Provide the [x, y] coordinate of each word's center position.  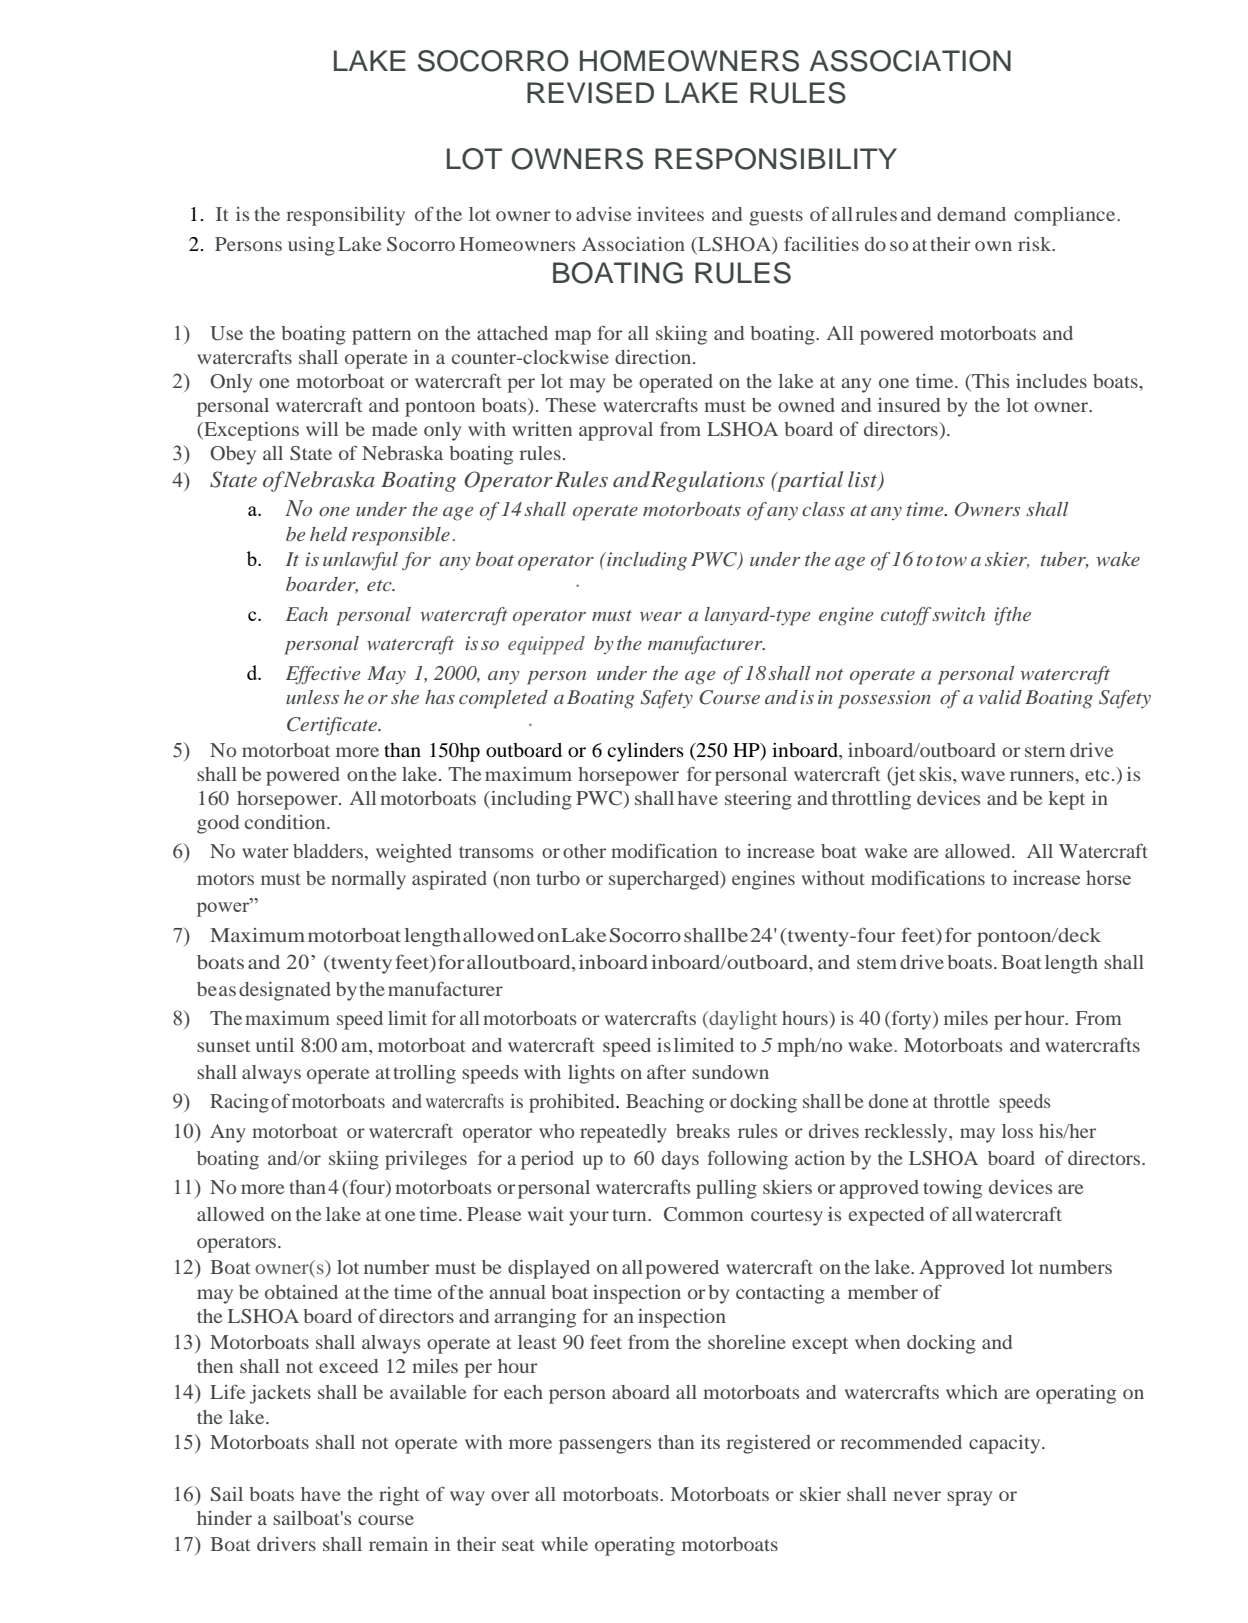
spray [969, 1498]
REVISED [590, 93]
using [311, 246]
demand [971, 214]
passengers [605, 1446]
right [399, 1496]
